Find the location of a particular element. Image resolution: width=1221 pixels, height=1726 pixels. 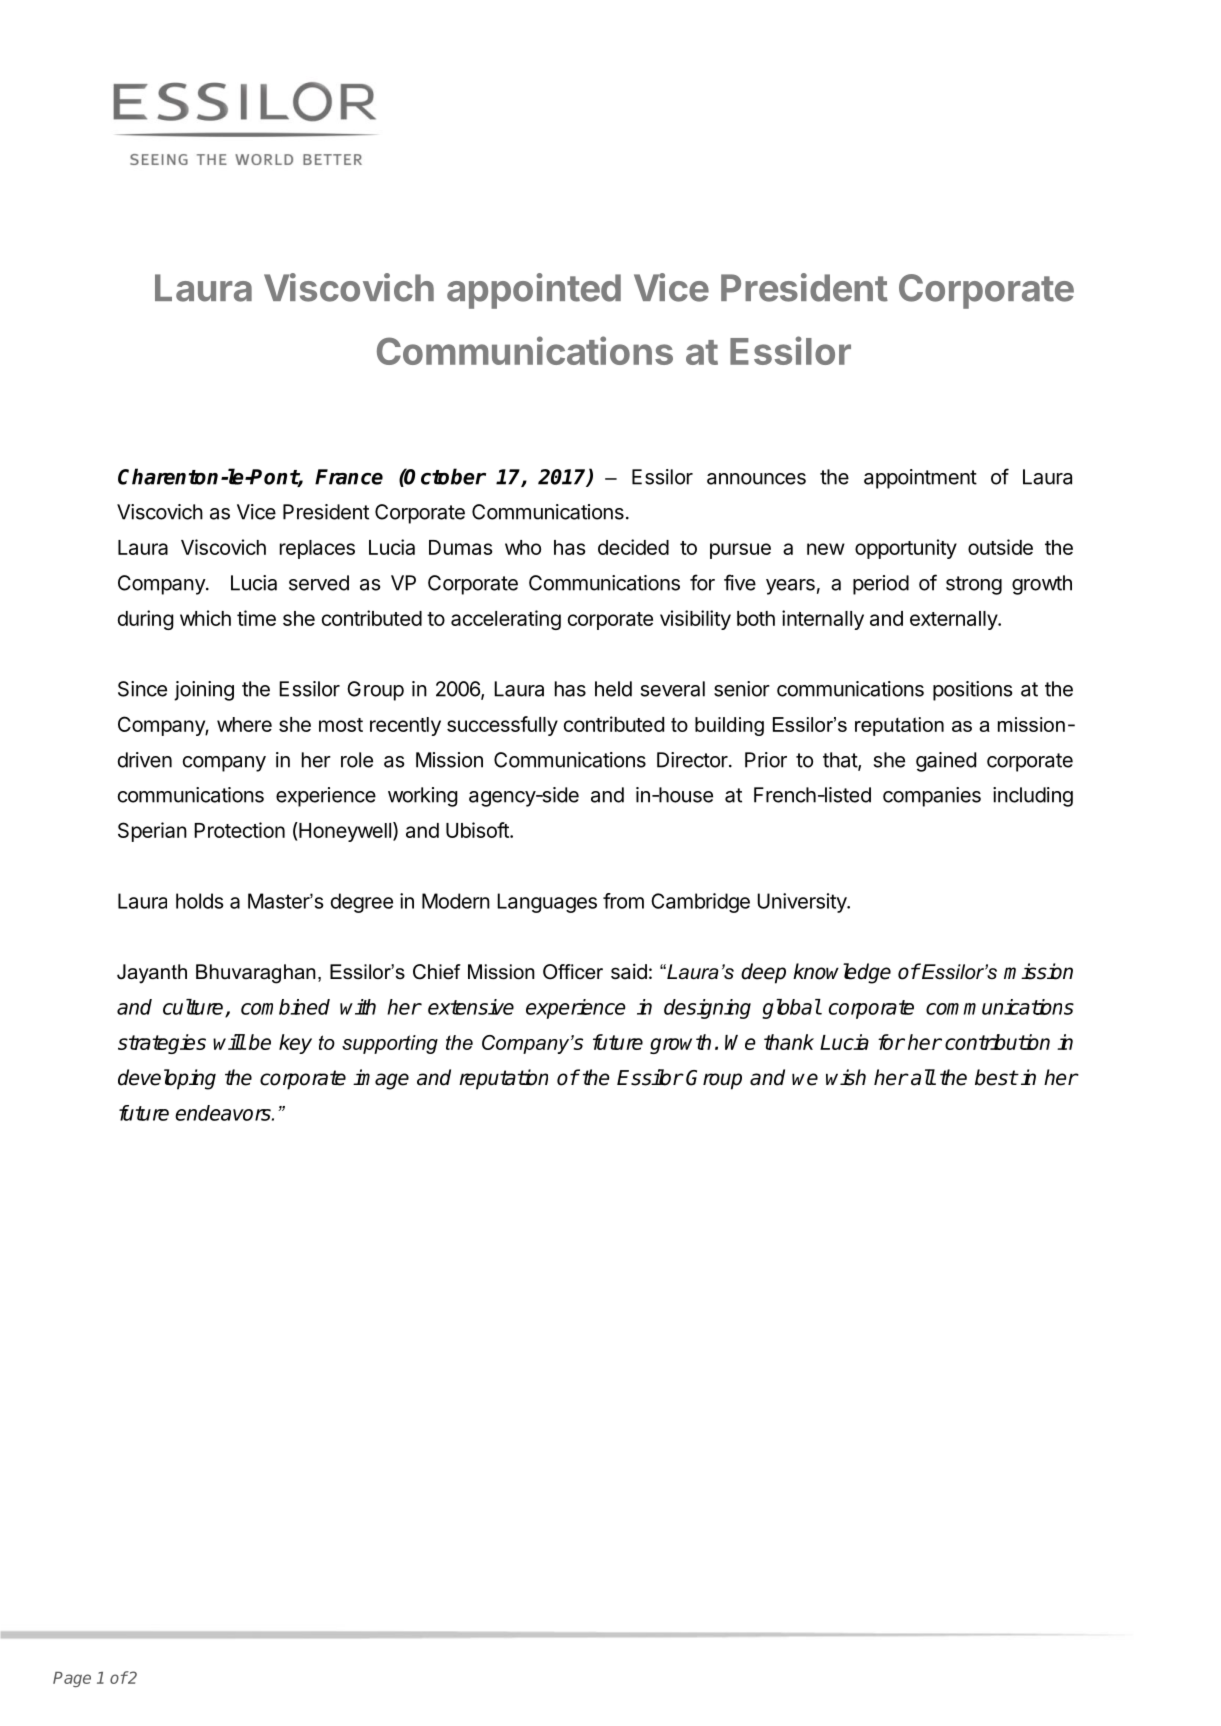

Page is located at coordinates (72, 1679).
